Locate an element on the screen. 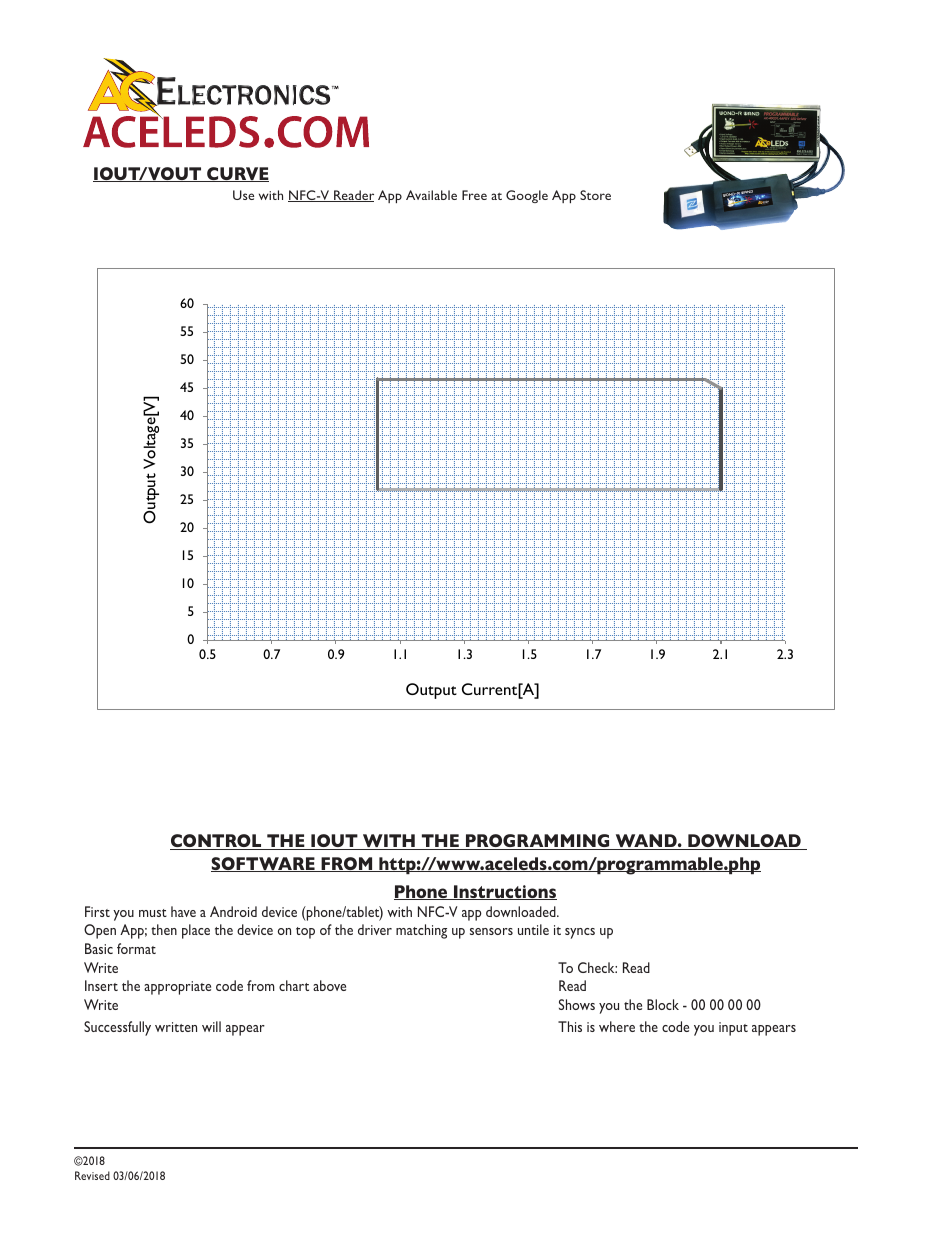  Available is located at coordinates (431, 195).
